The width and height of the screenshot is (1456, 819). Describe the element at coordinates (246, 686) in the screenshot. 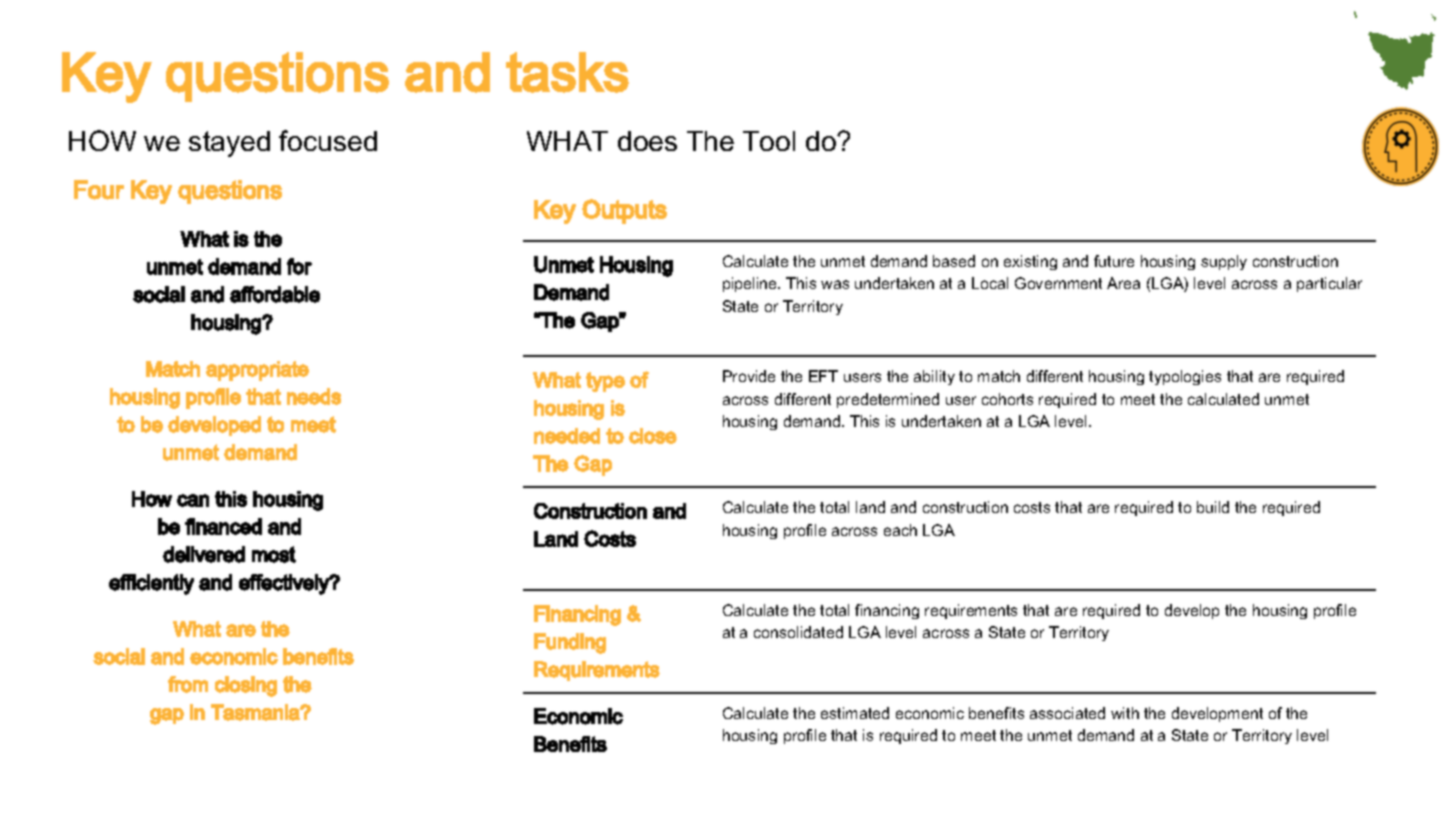

I see `closing` at that location.
